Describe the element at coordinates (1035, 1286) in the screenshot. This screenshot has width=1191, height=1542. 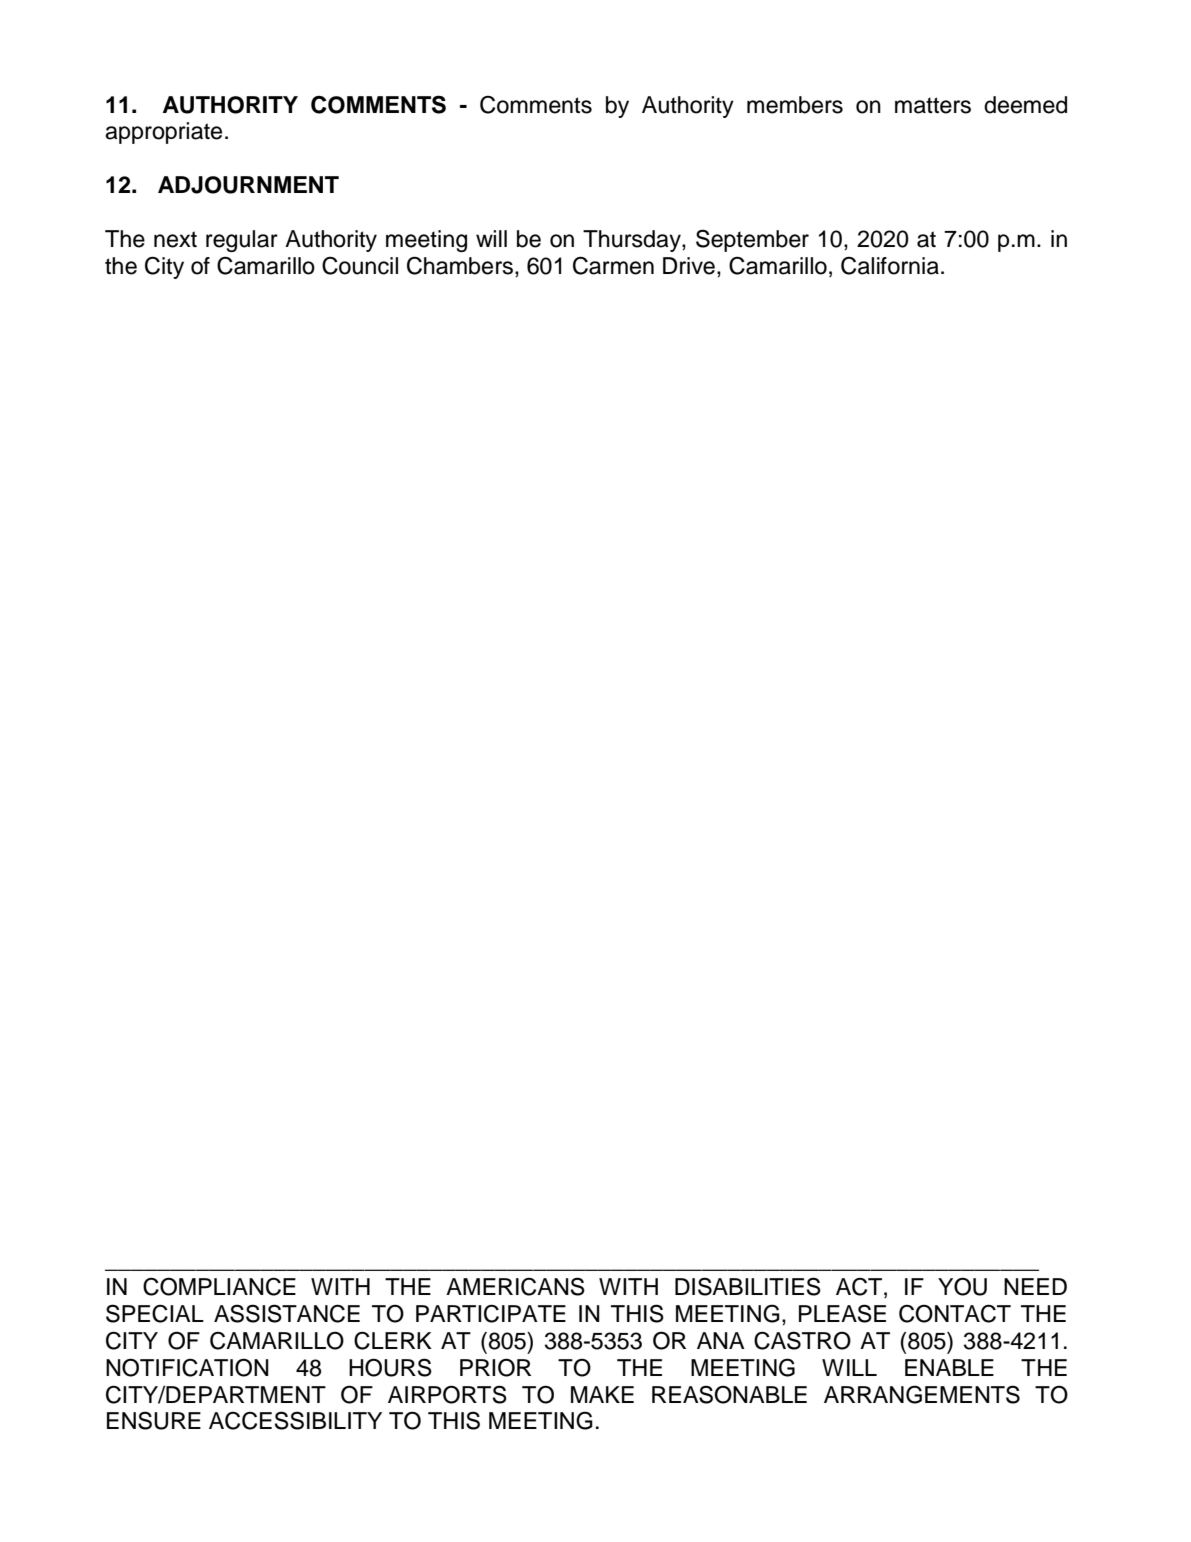
I see `NEED` at that location.
